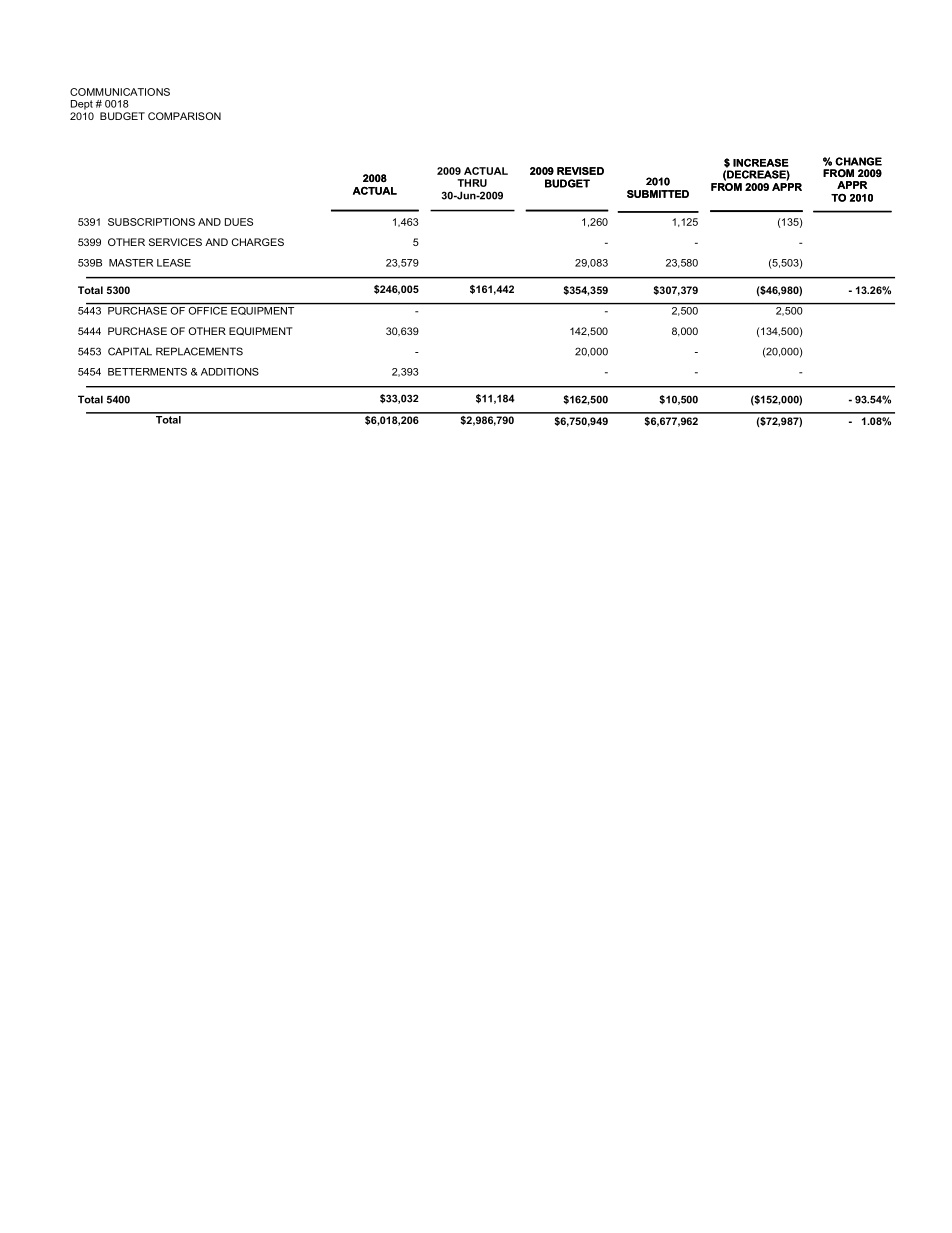 This screenshot has width=952, height=1233. What do you see at coordinates (130, 351) in the screenshot?
I see `CAPITAL` at bounding box center [130, 351].
